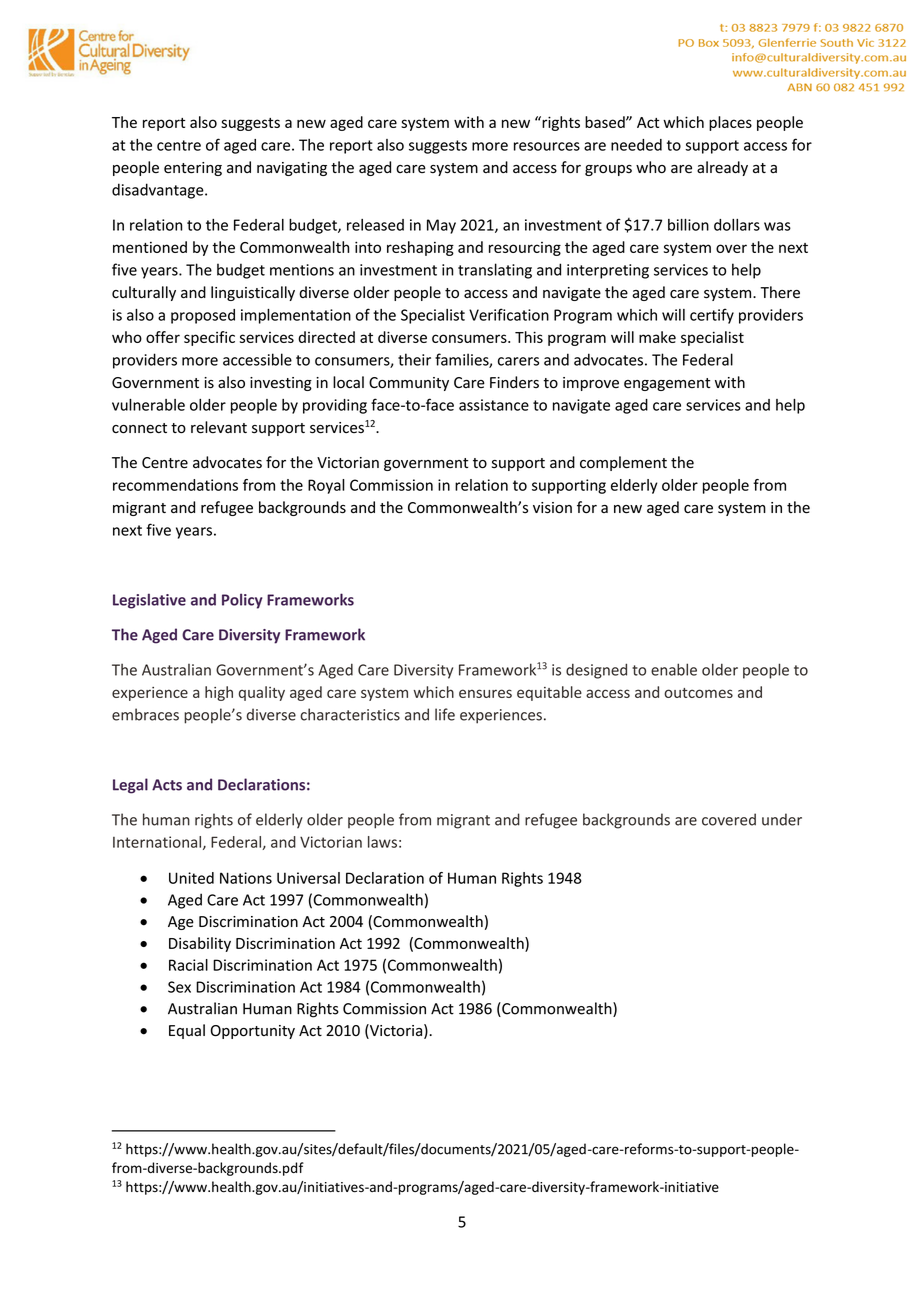  What do you see at coordinates (547, 146) in the document?
I see `resources` at bounding box center [547, 146].
